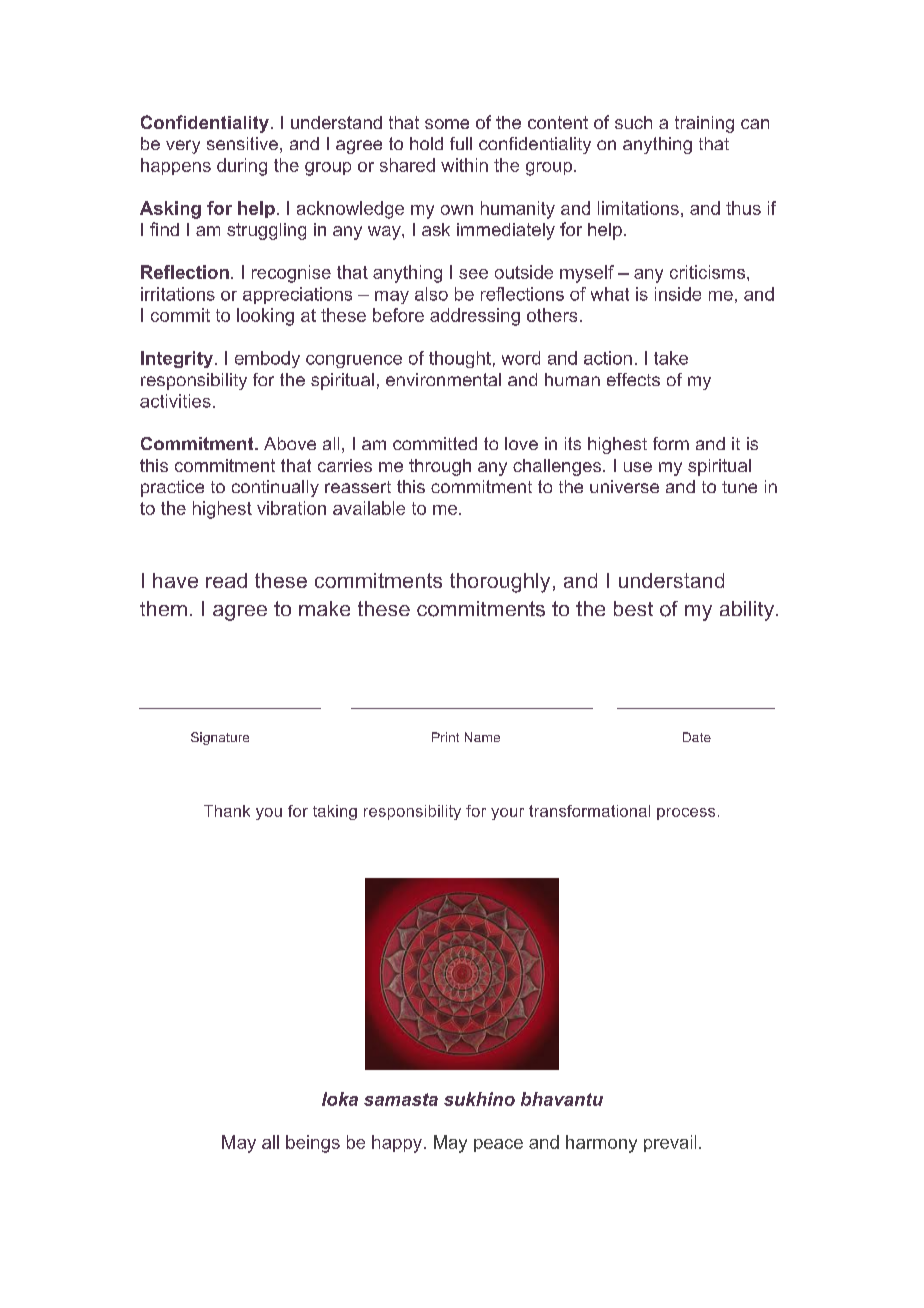 This page has height=1308, width=924. What do you see at coordinates (440, 467) in the page?
I see `through` at bounding box center [440, 467].
